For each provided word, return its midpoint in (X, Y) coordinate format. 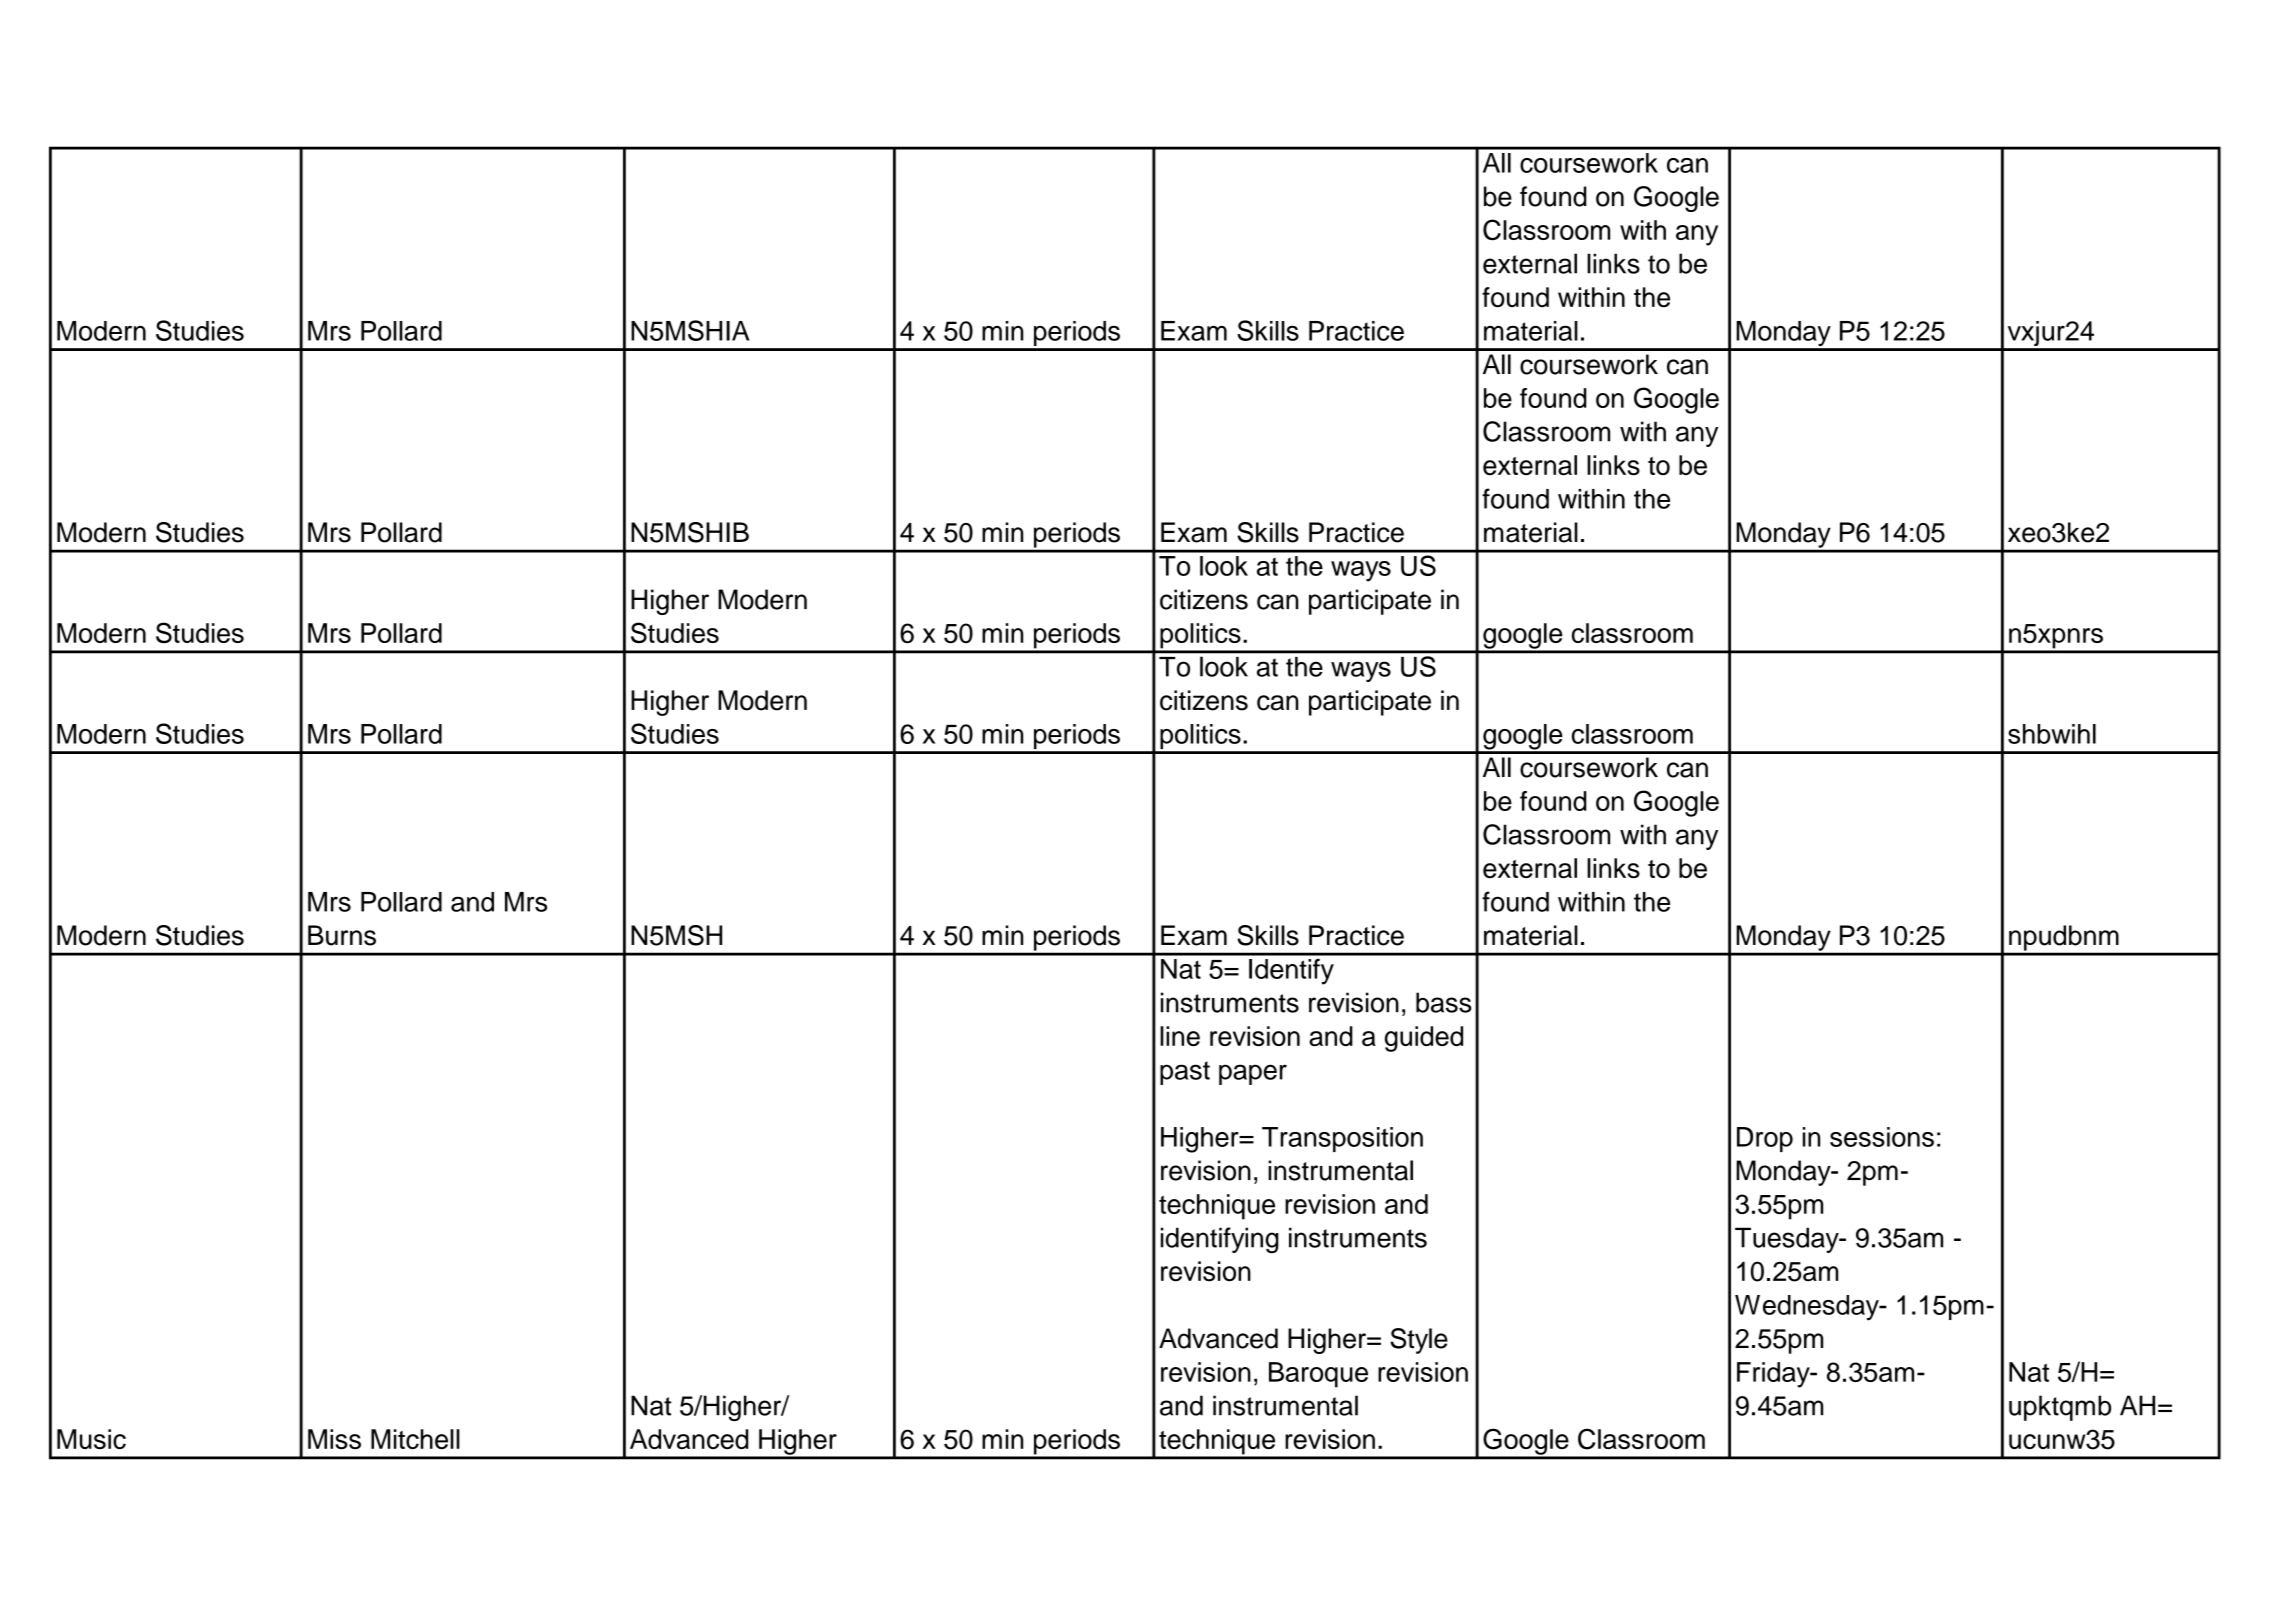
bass (1444, 1002)
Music (91, 1439)
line (1180, 1036)
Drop (1765, 1139)
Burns (342, 935)
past (1185, 1073)
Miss (334, 1439)
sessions (1882, 1137)
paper (1253, 1074)
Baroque (1318, 1375)
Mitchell (415, 1439)
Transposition (1342, 1139)
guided (1424, 1039)
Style (1419, 1341)
